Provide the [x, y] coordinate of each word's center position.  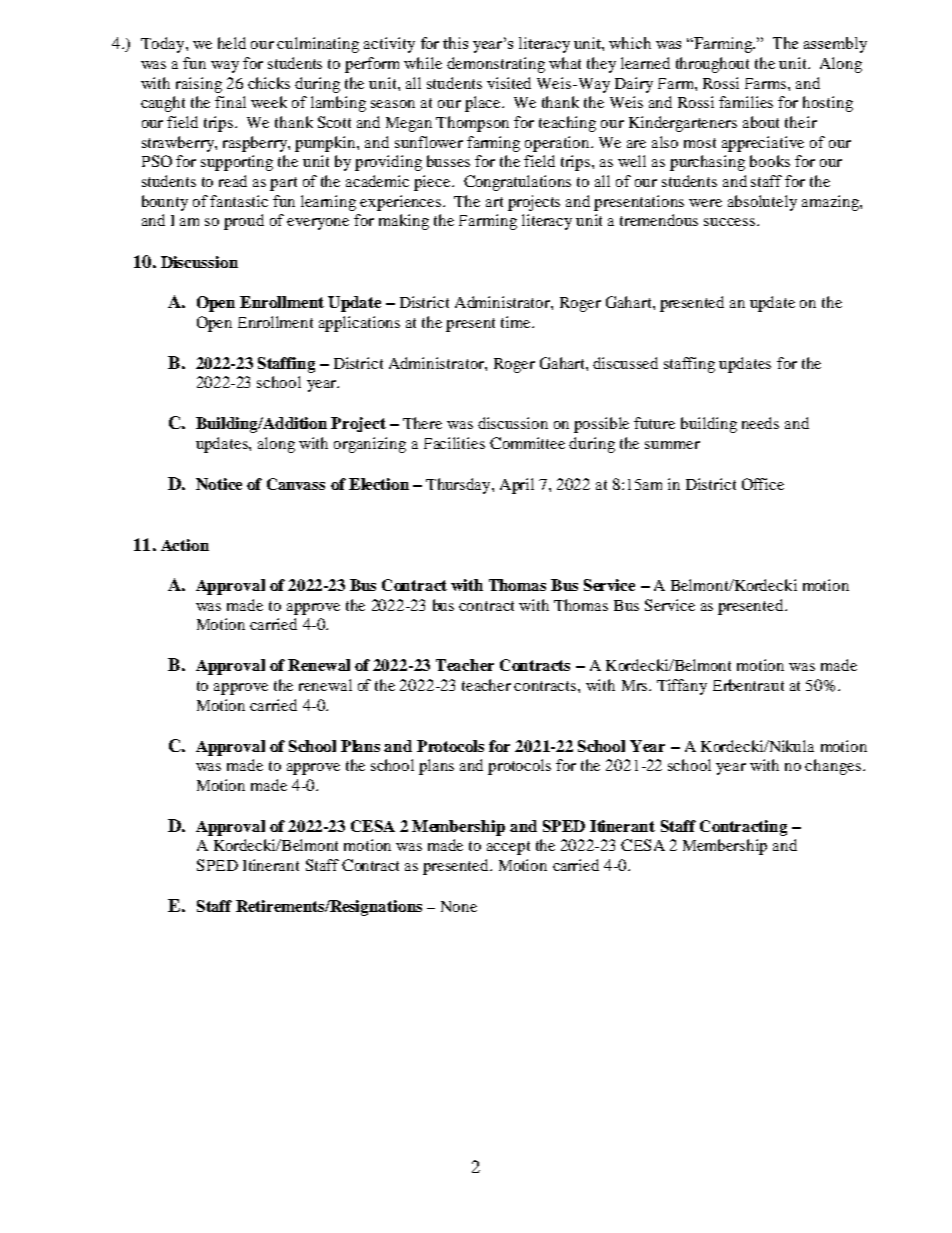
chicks [269, 83]
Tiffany [682, 687]
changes [833, 767]
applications [359, 324]
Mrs [636, 685]
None [459, 906]
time [517, 322]
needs [760, 423]
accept [508, 848]
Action [185, 545]
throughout [712, 65]
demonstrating [496, 65]
